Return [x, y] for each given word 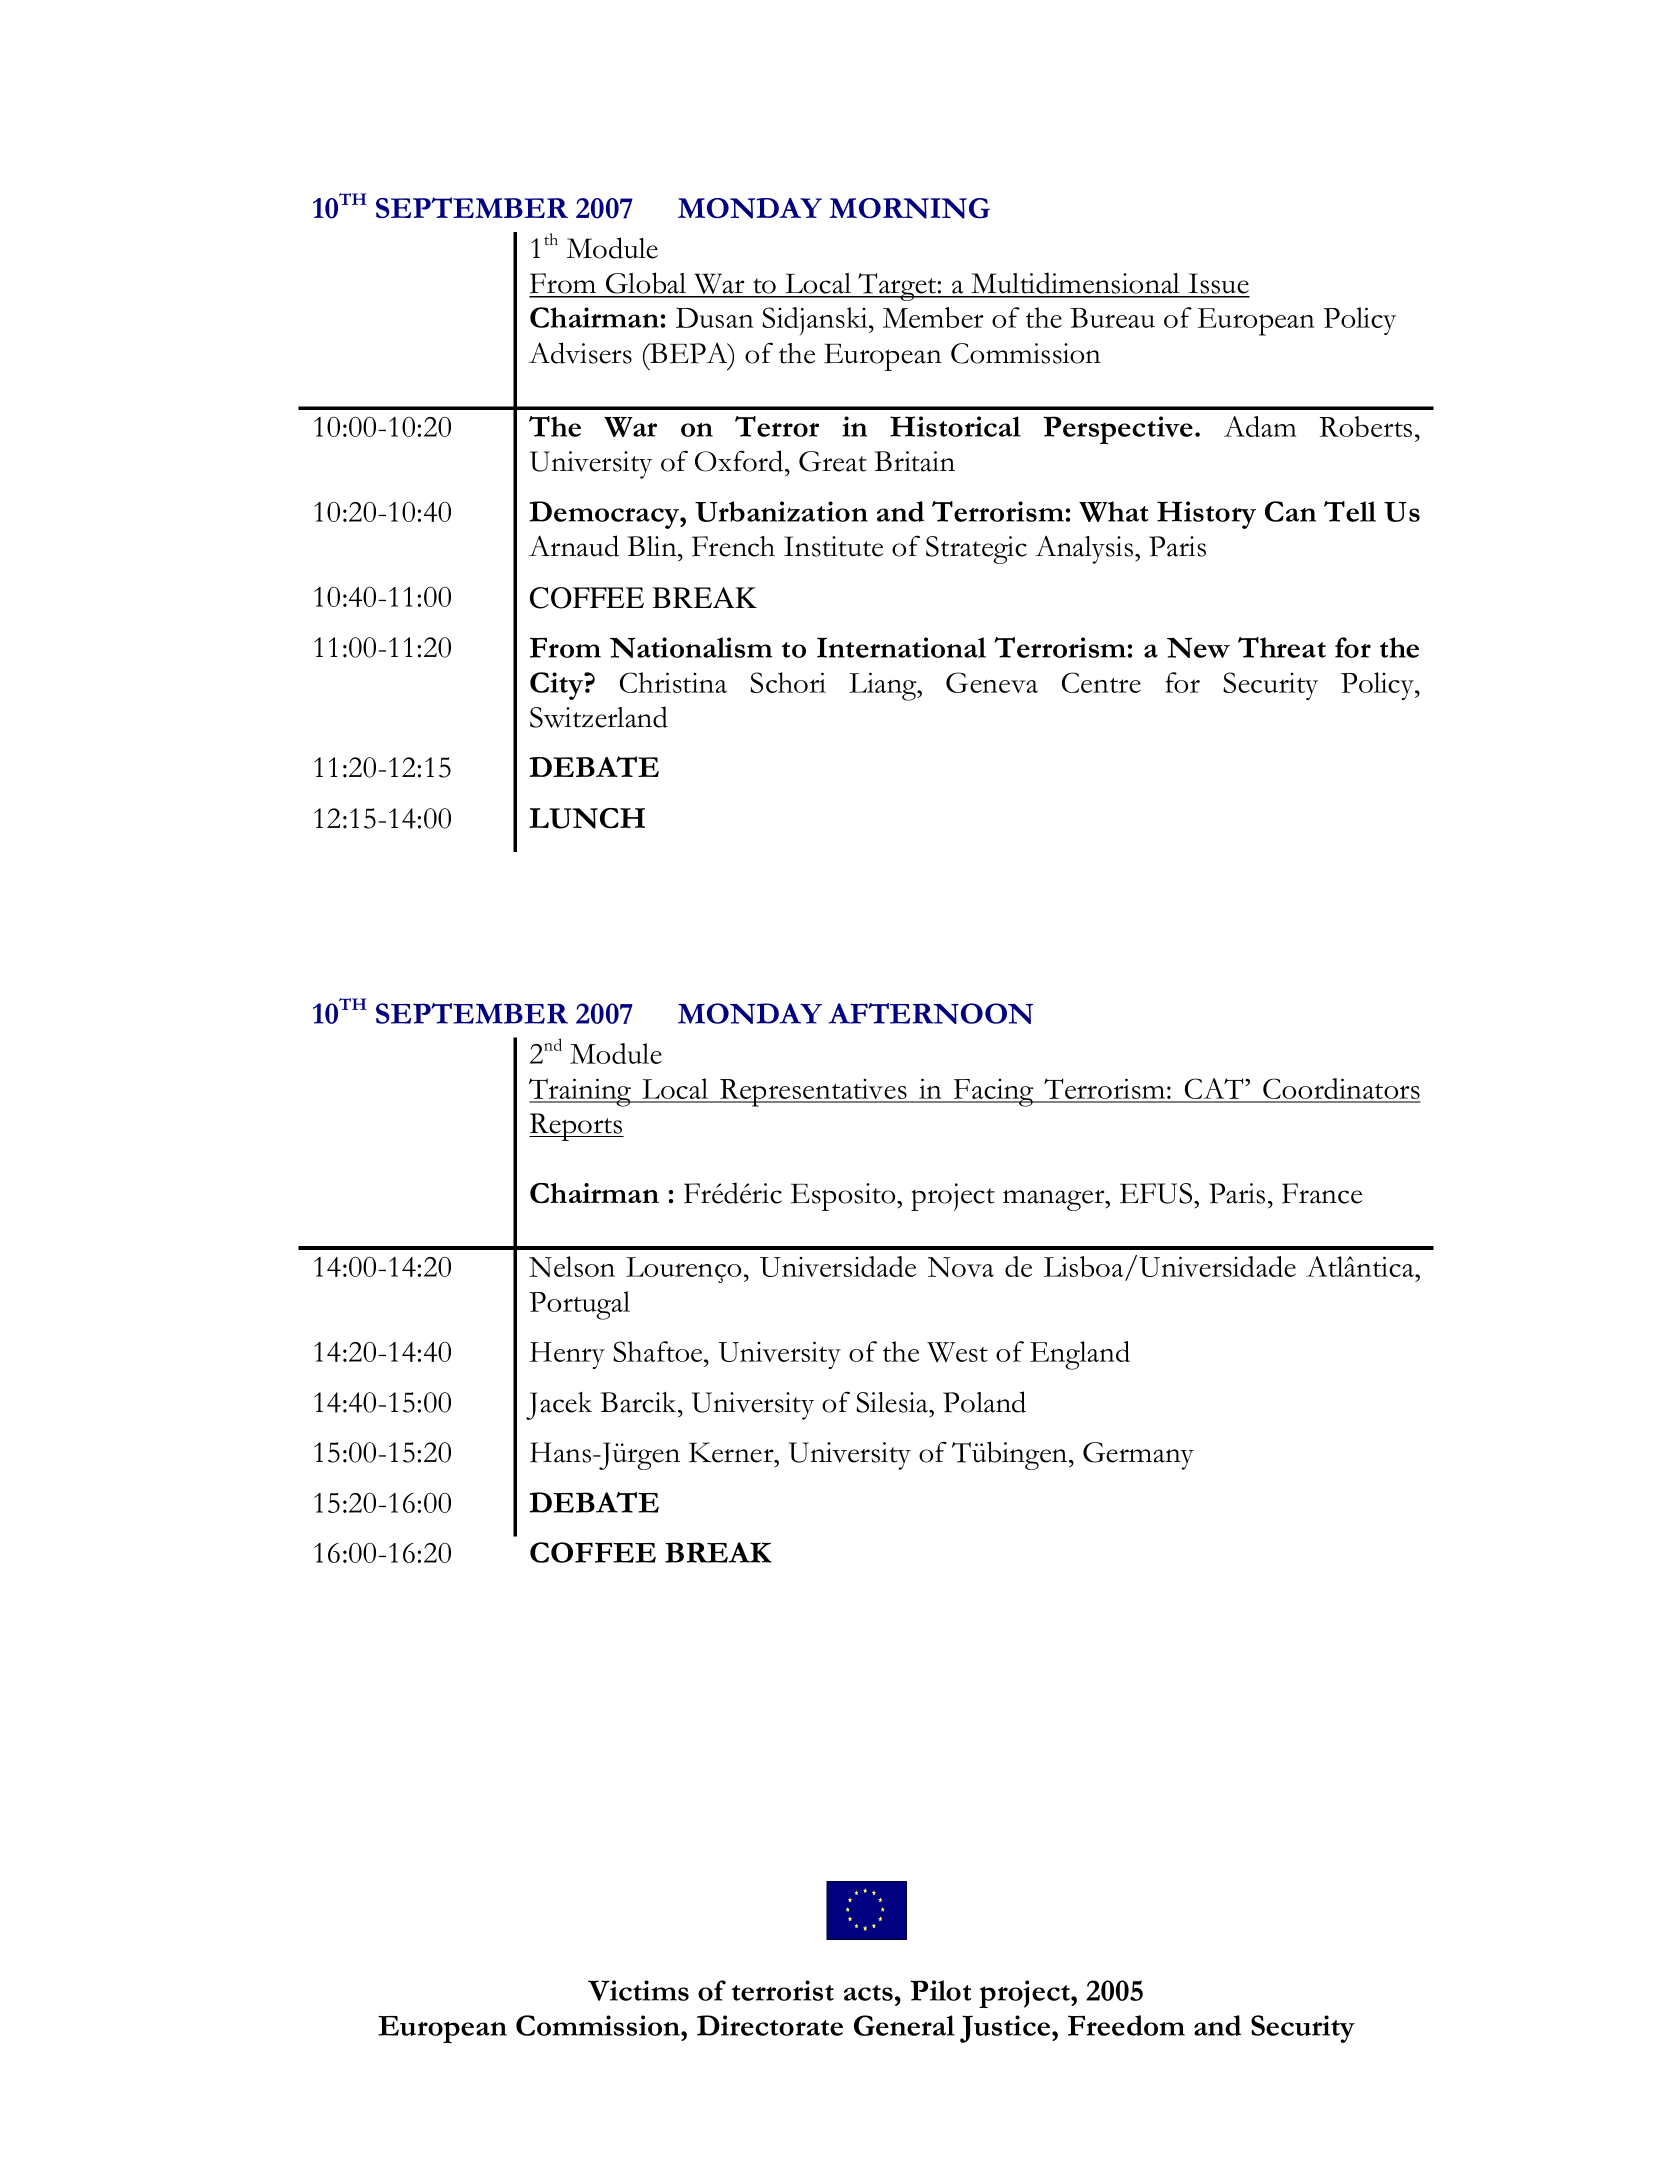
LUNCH [587, 818]
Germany [1138, 1456]
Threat [1282, 647]
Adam [1260, 426]
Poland [984, 1402]
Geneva [992, 682]
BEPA [689, 353]
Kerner [732, 1452]
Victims [638, 1990]
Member [933, 317]
